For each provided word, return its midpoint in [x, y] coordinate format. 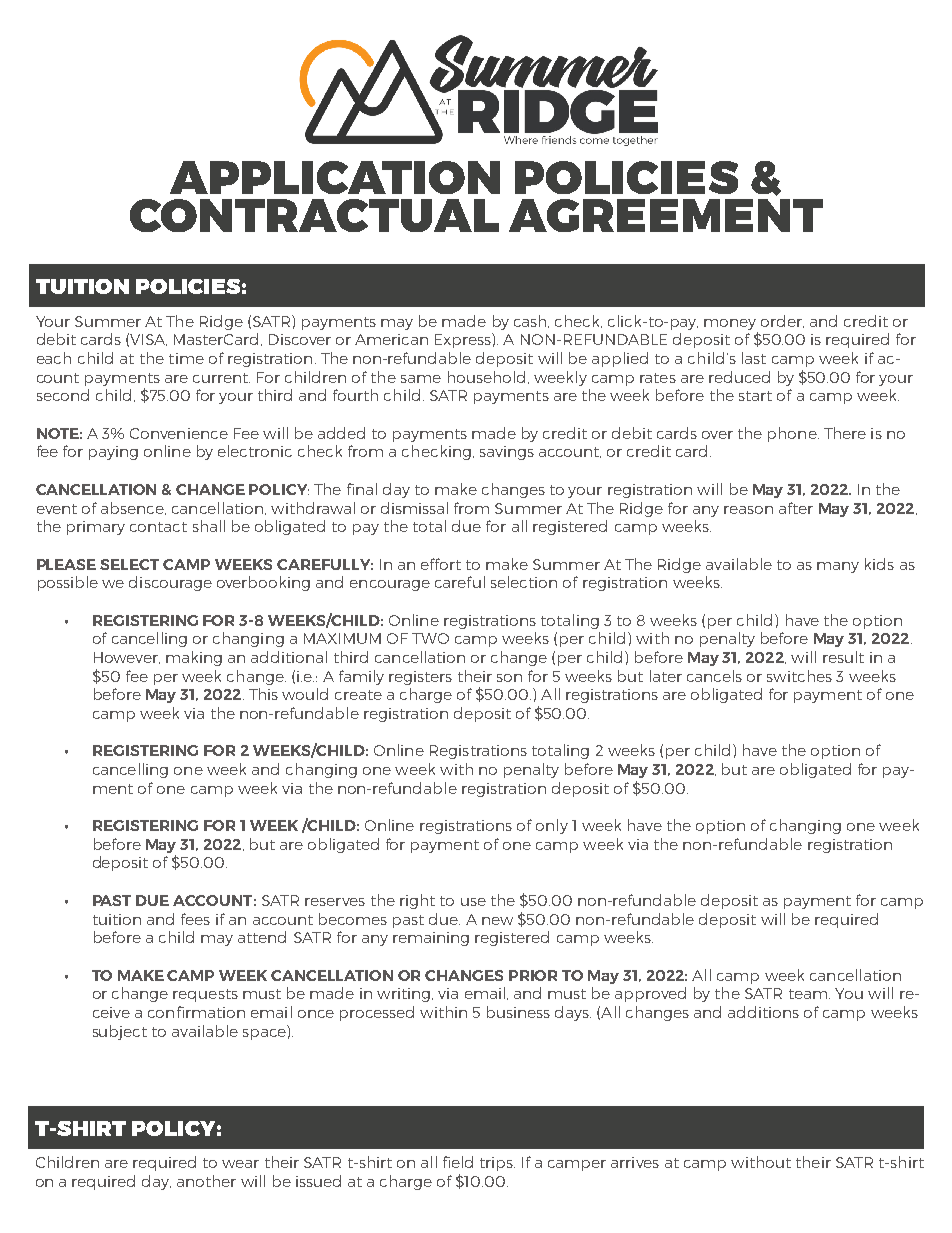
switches [799, 676]
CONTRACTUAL [314, 215]
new [497, 921]
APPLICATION [335, 177]
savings [507, 453]
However [127, 658]
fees [195, 919]
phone [793, 434]
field [458, 1162]
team [808, 994]
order [782, 321]
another [206, 1181]
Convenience [179, 433]
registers [420, 678]
